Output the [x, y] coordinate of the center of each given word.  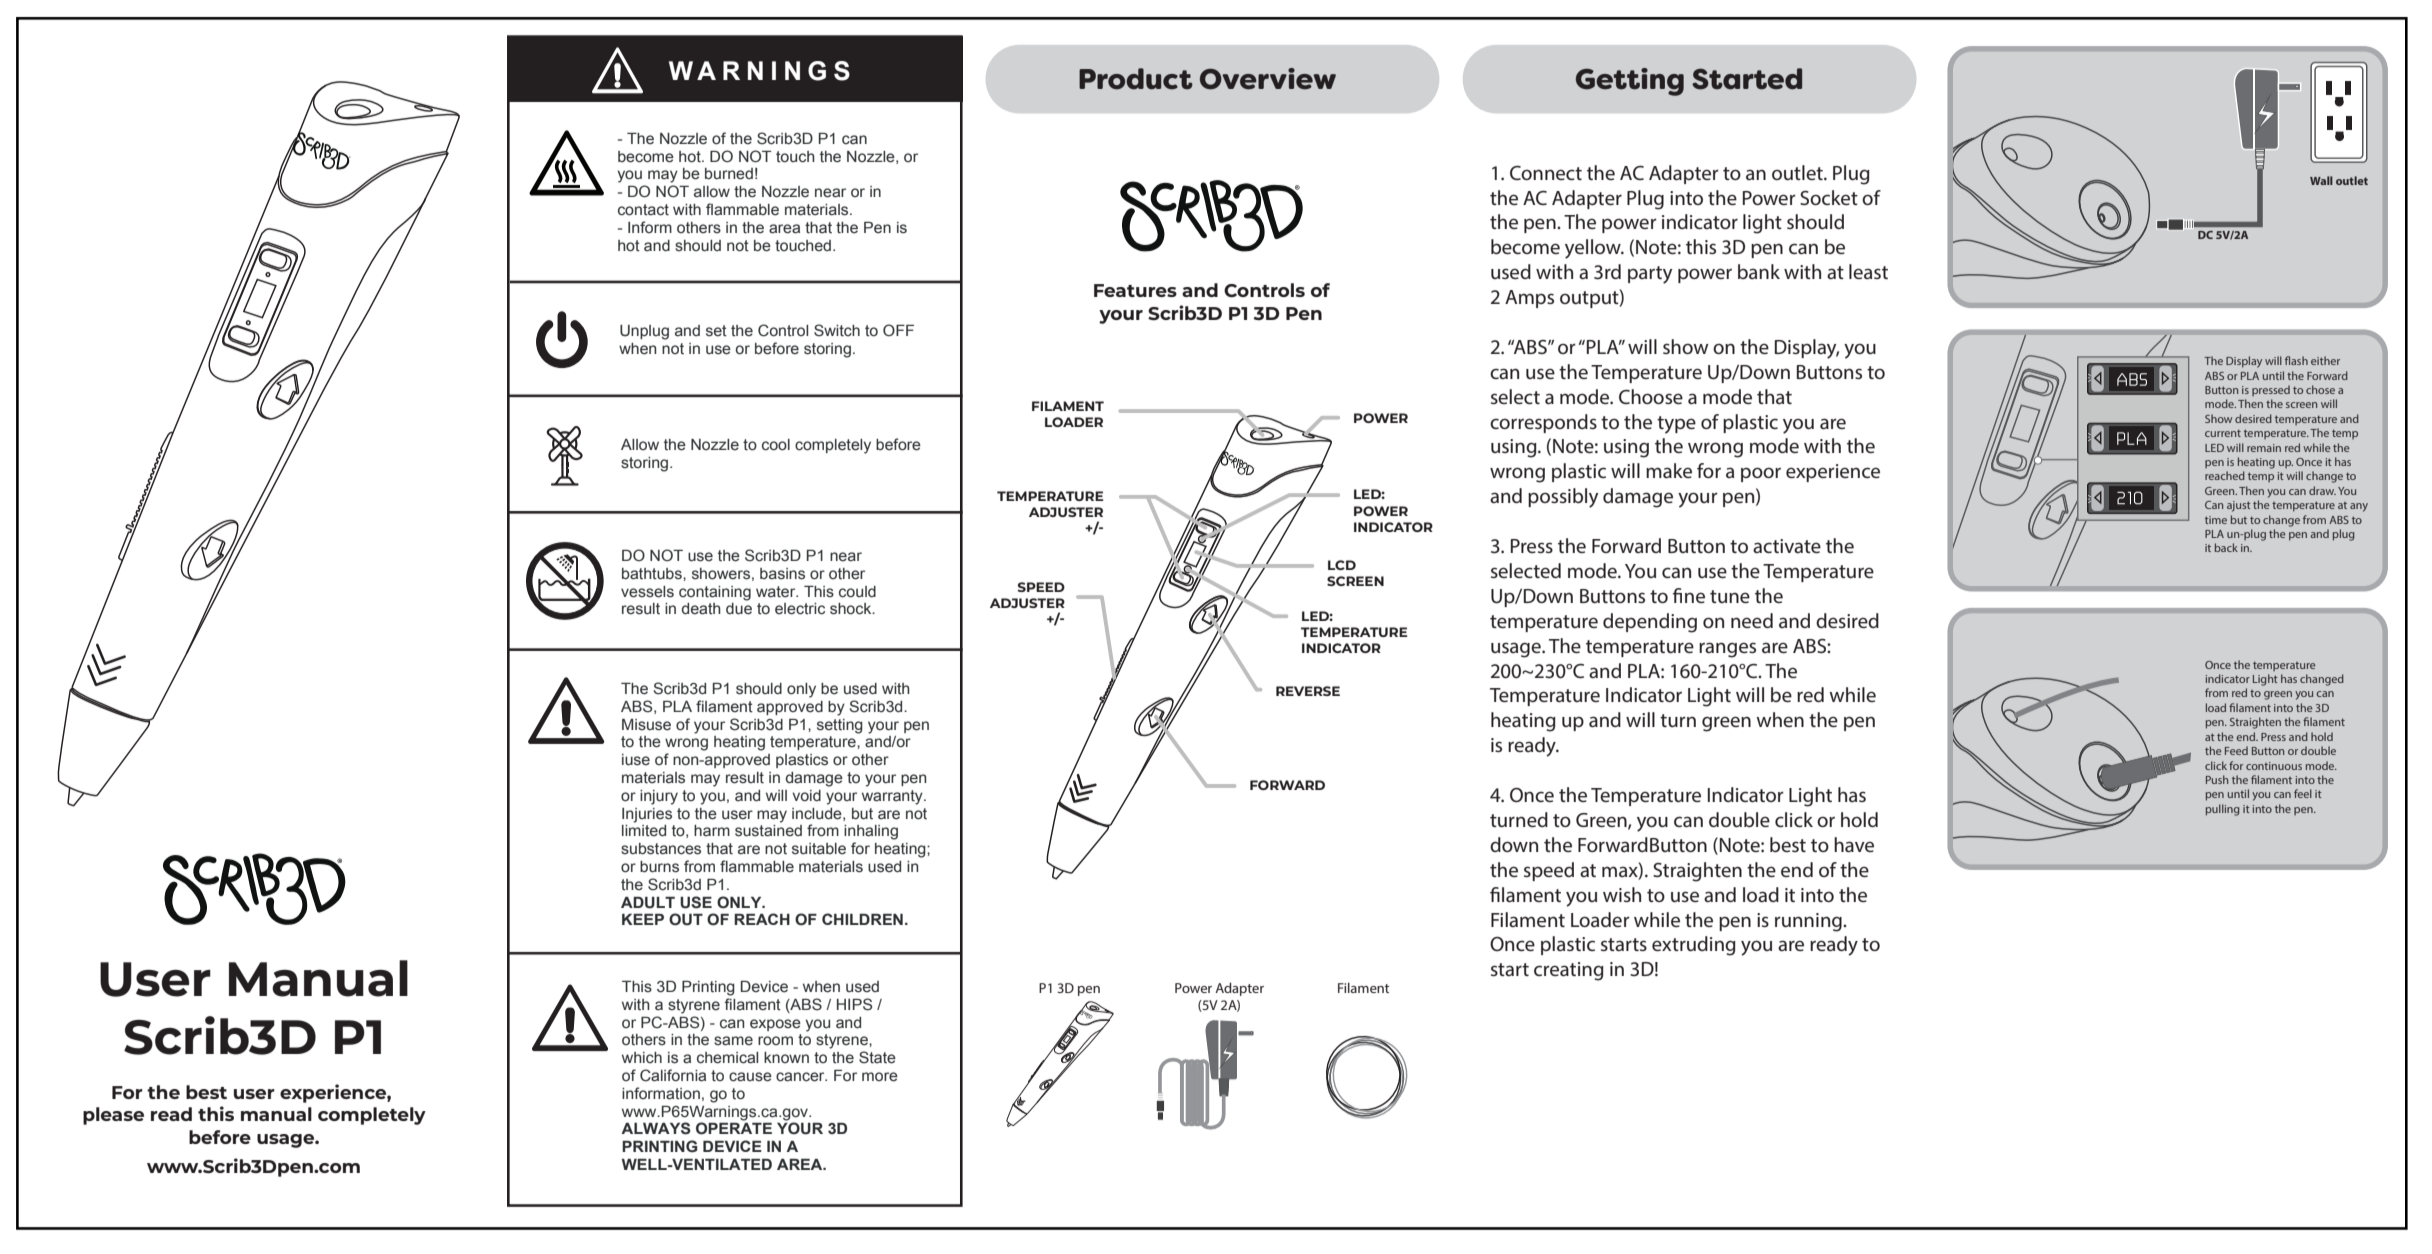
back [2226, 547]
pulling [2222, 810]
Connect [1546, 172]
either [2325, 360]
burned [729, 174]
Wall [2321, 180]
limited [644, 831]
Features [1135, 290]
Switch [837, 330]
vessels [647, 592]
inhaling [871, 832]
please [113, 1116]
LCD [1342, 565]
